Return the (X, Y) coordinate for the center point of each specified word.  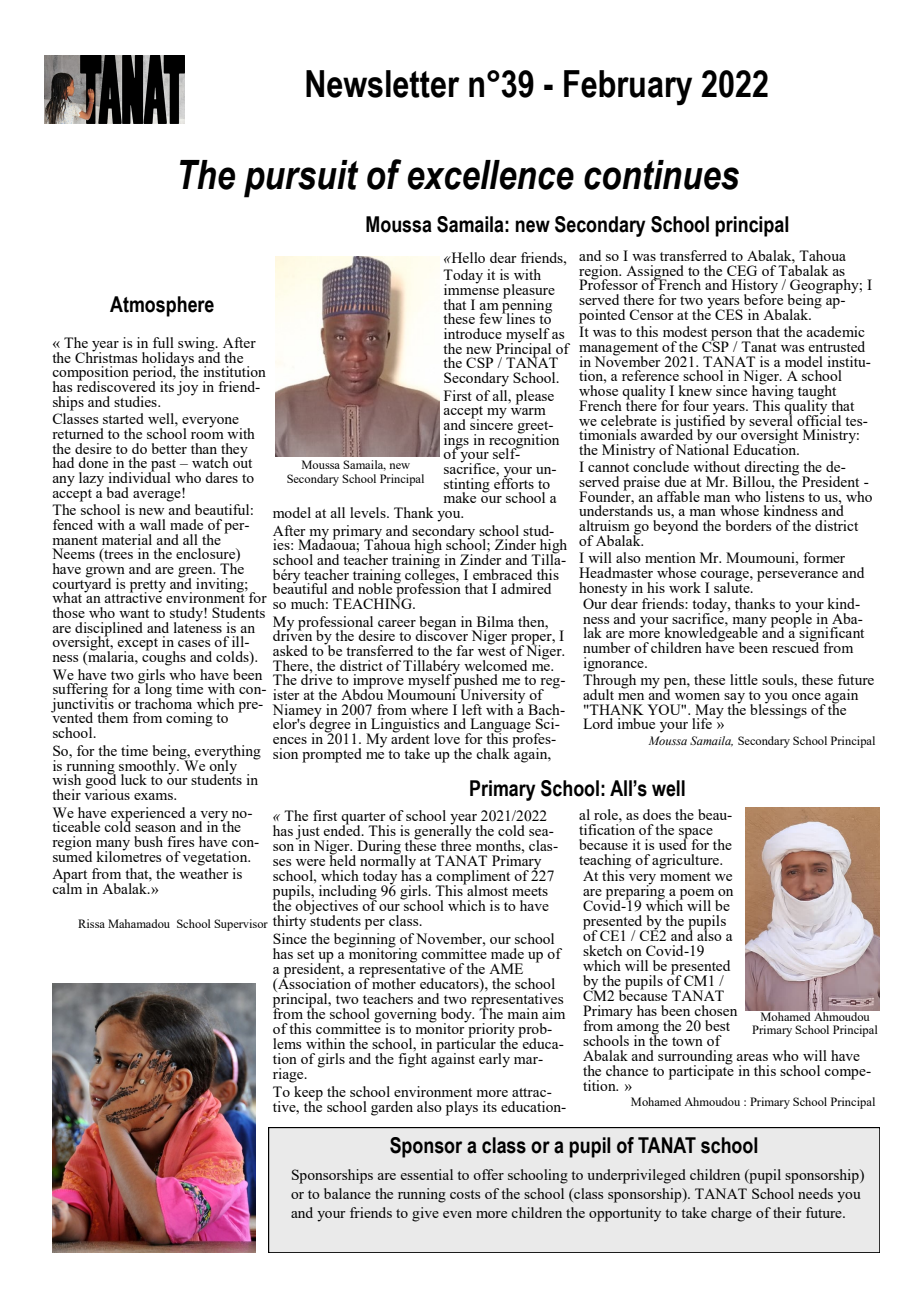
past (162, 466)
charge (731, 1214)
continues (661, 175)
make (459, 497)
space (696, 834)
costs (465, 1194)
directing (771, 469)
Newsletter (383, 84)
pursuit (301, 179)
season (155, 828)
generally (443, 832)
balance (347, 1193)
